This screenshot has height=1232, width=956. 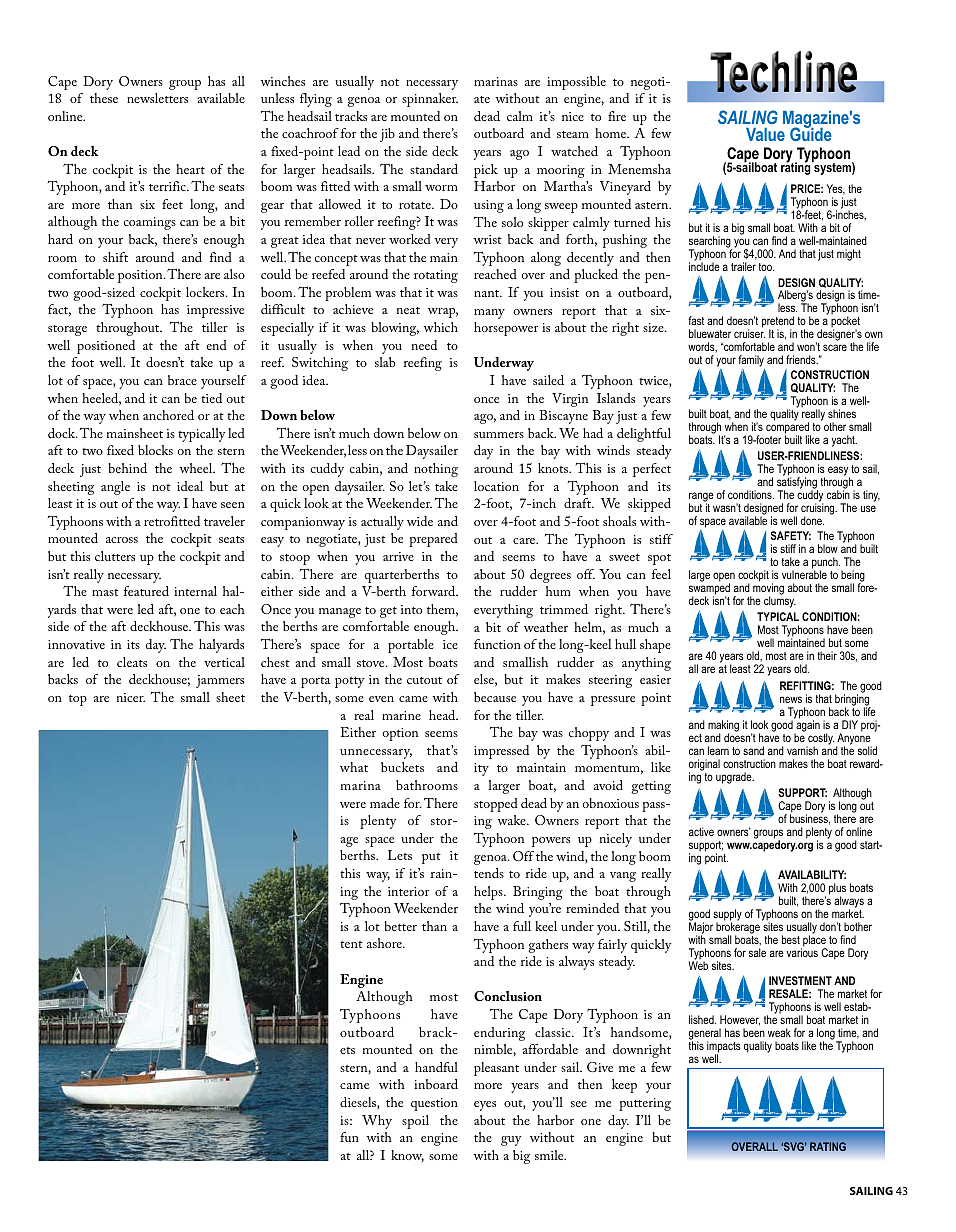 What do you see at coordinates (735, 778) in the screenshot?
I see `upgrade` at bounding box center [735, 778].
